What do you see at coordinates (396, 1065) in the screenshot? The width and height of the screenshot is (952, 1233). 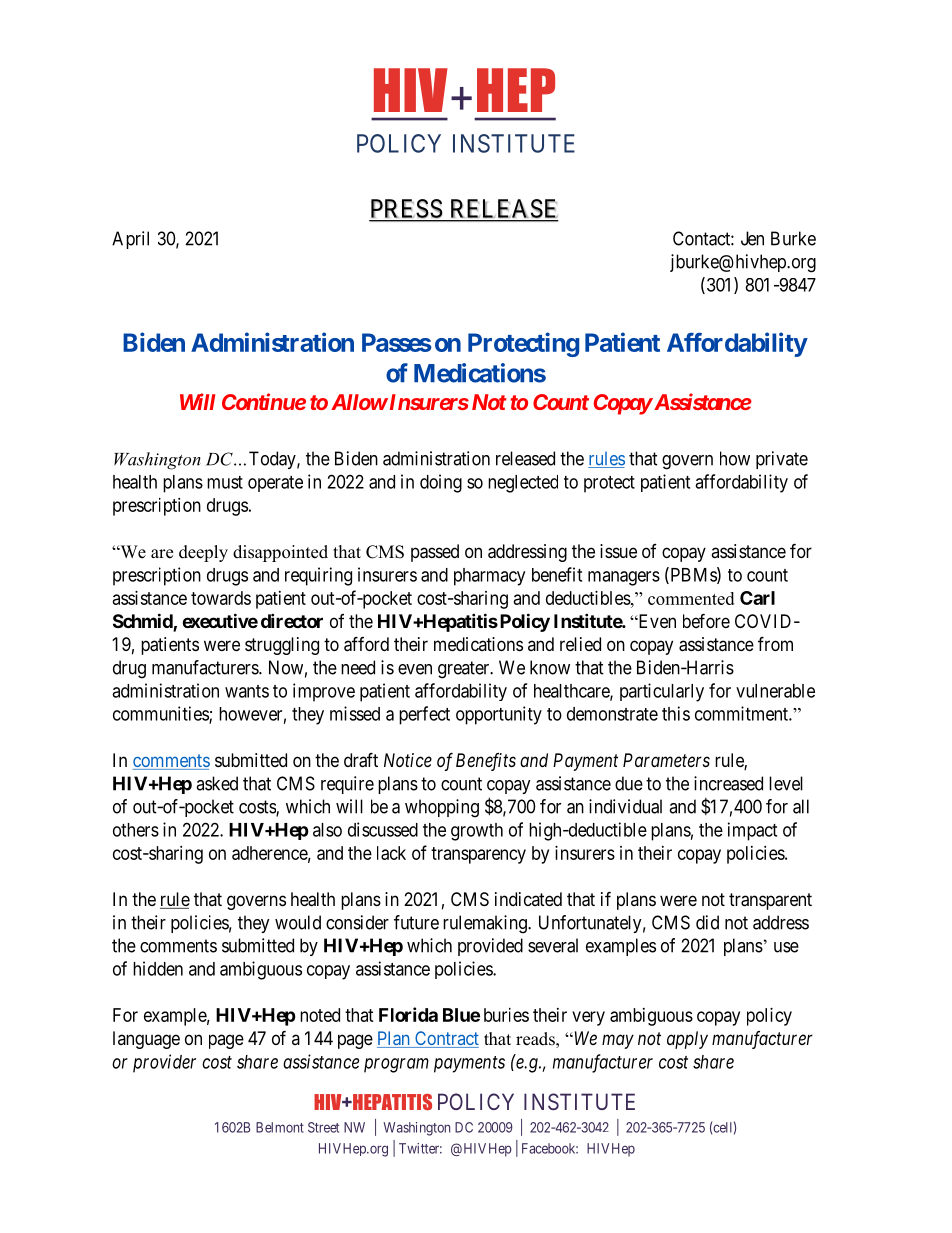 I see `program` at bounding box center [396, 1065].
